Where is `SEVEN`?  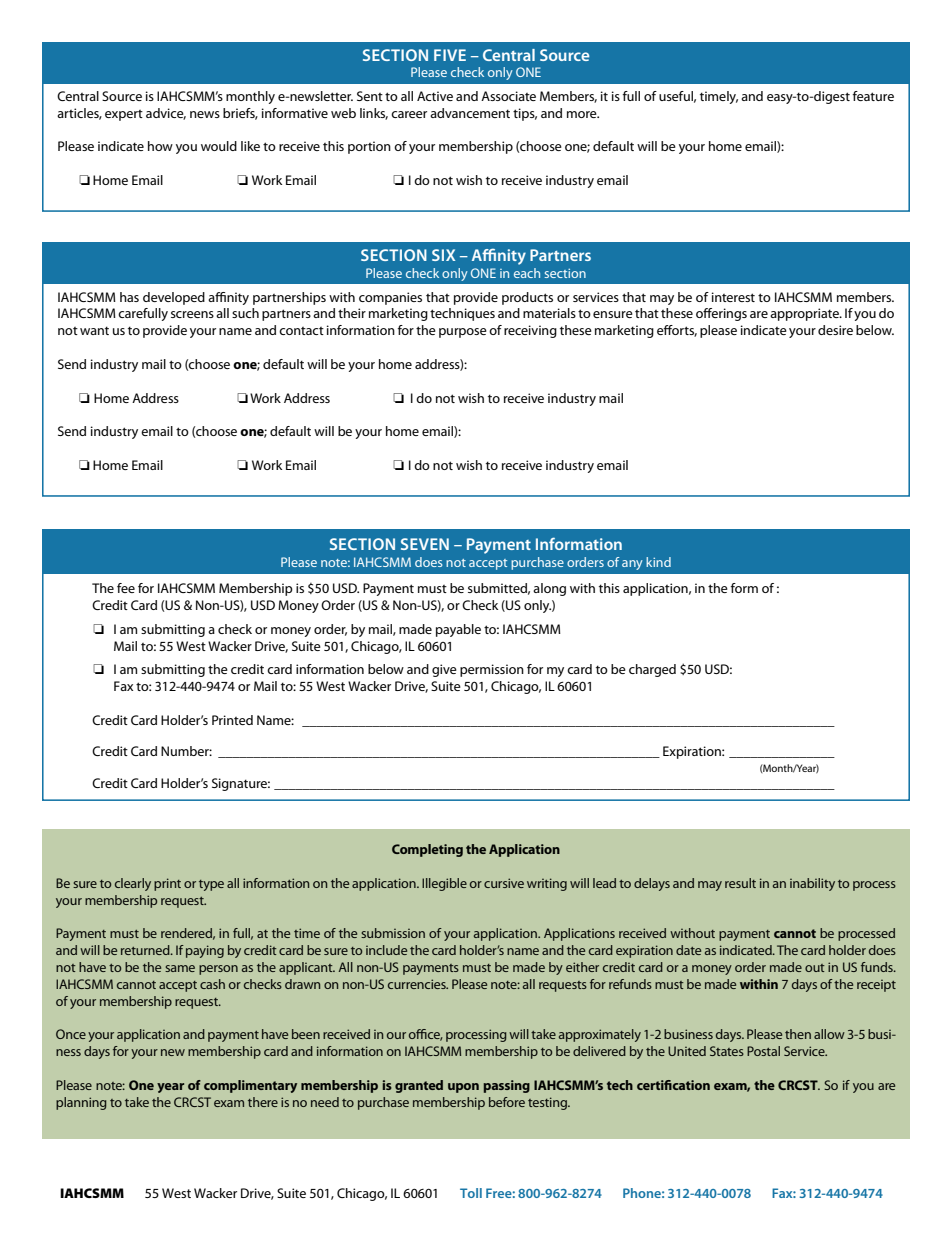 SEVEN is located at coordinates (425, 544).
